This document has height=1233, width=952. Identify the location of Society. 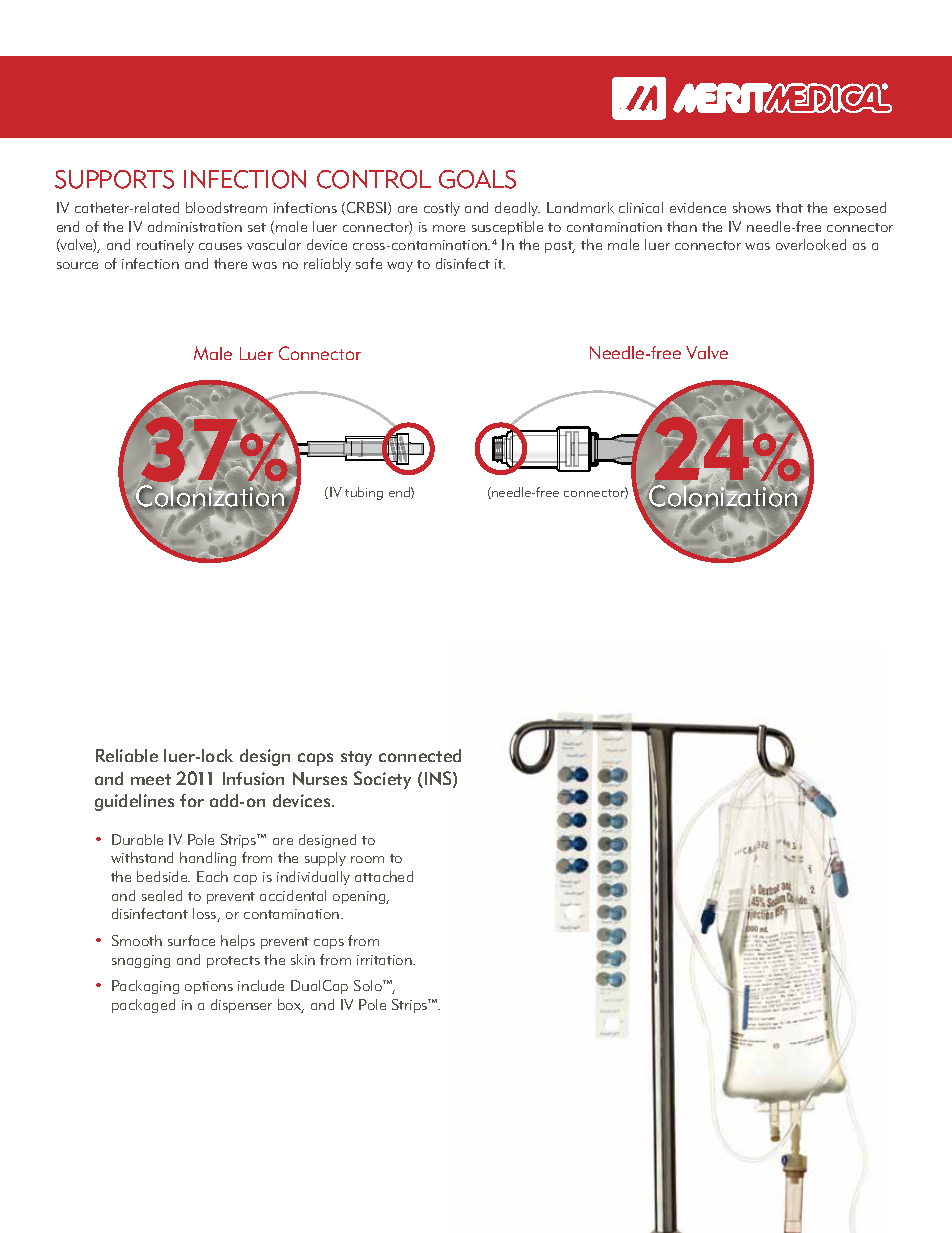
(382, 780).
